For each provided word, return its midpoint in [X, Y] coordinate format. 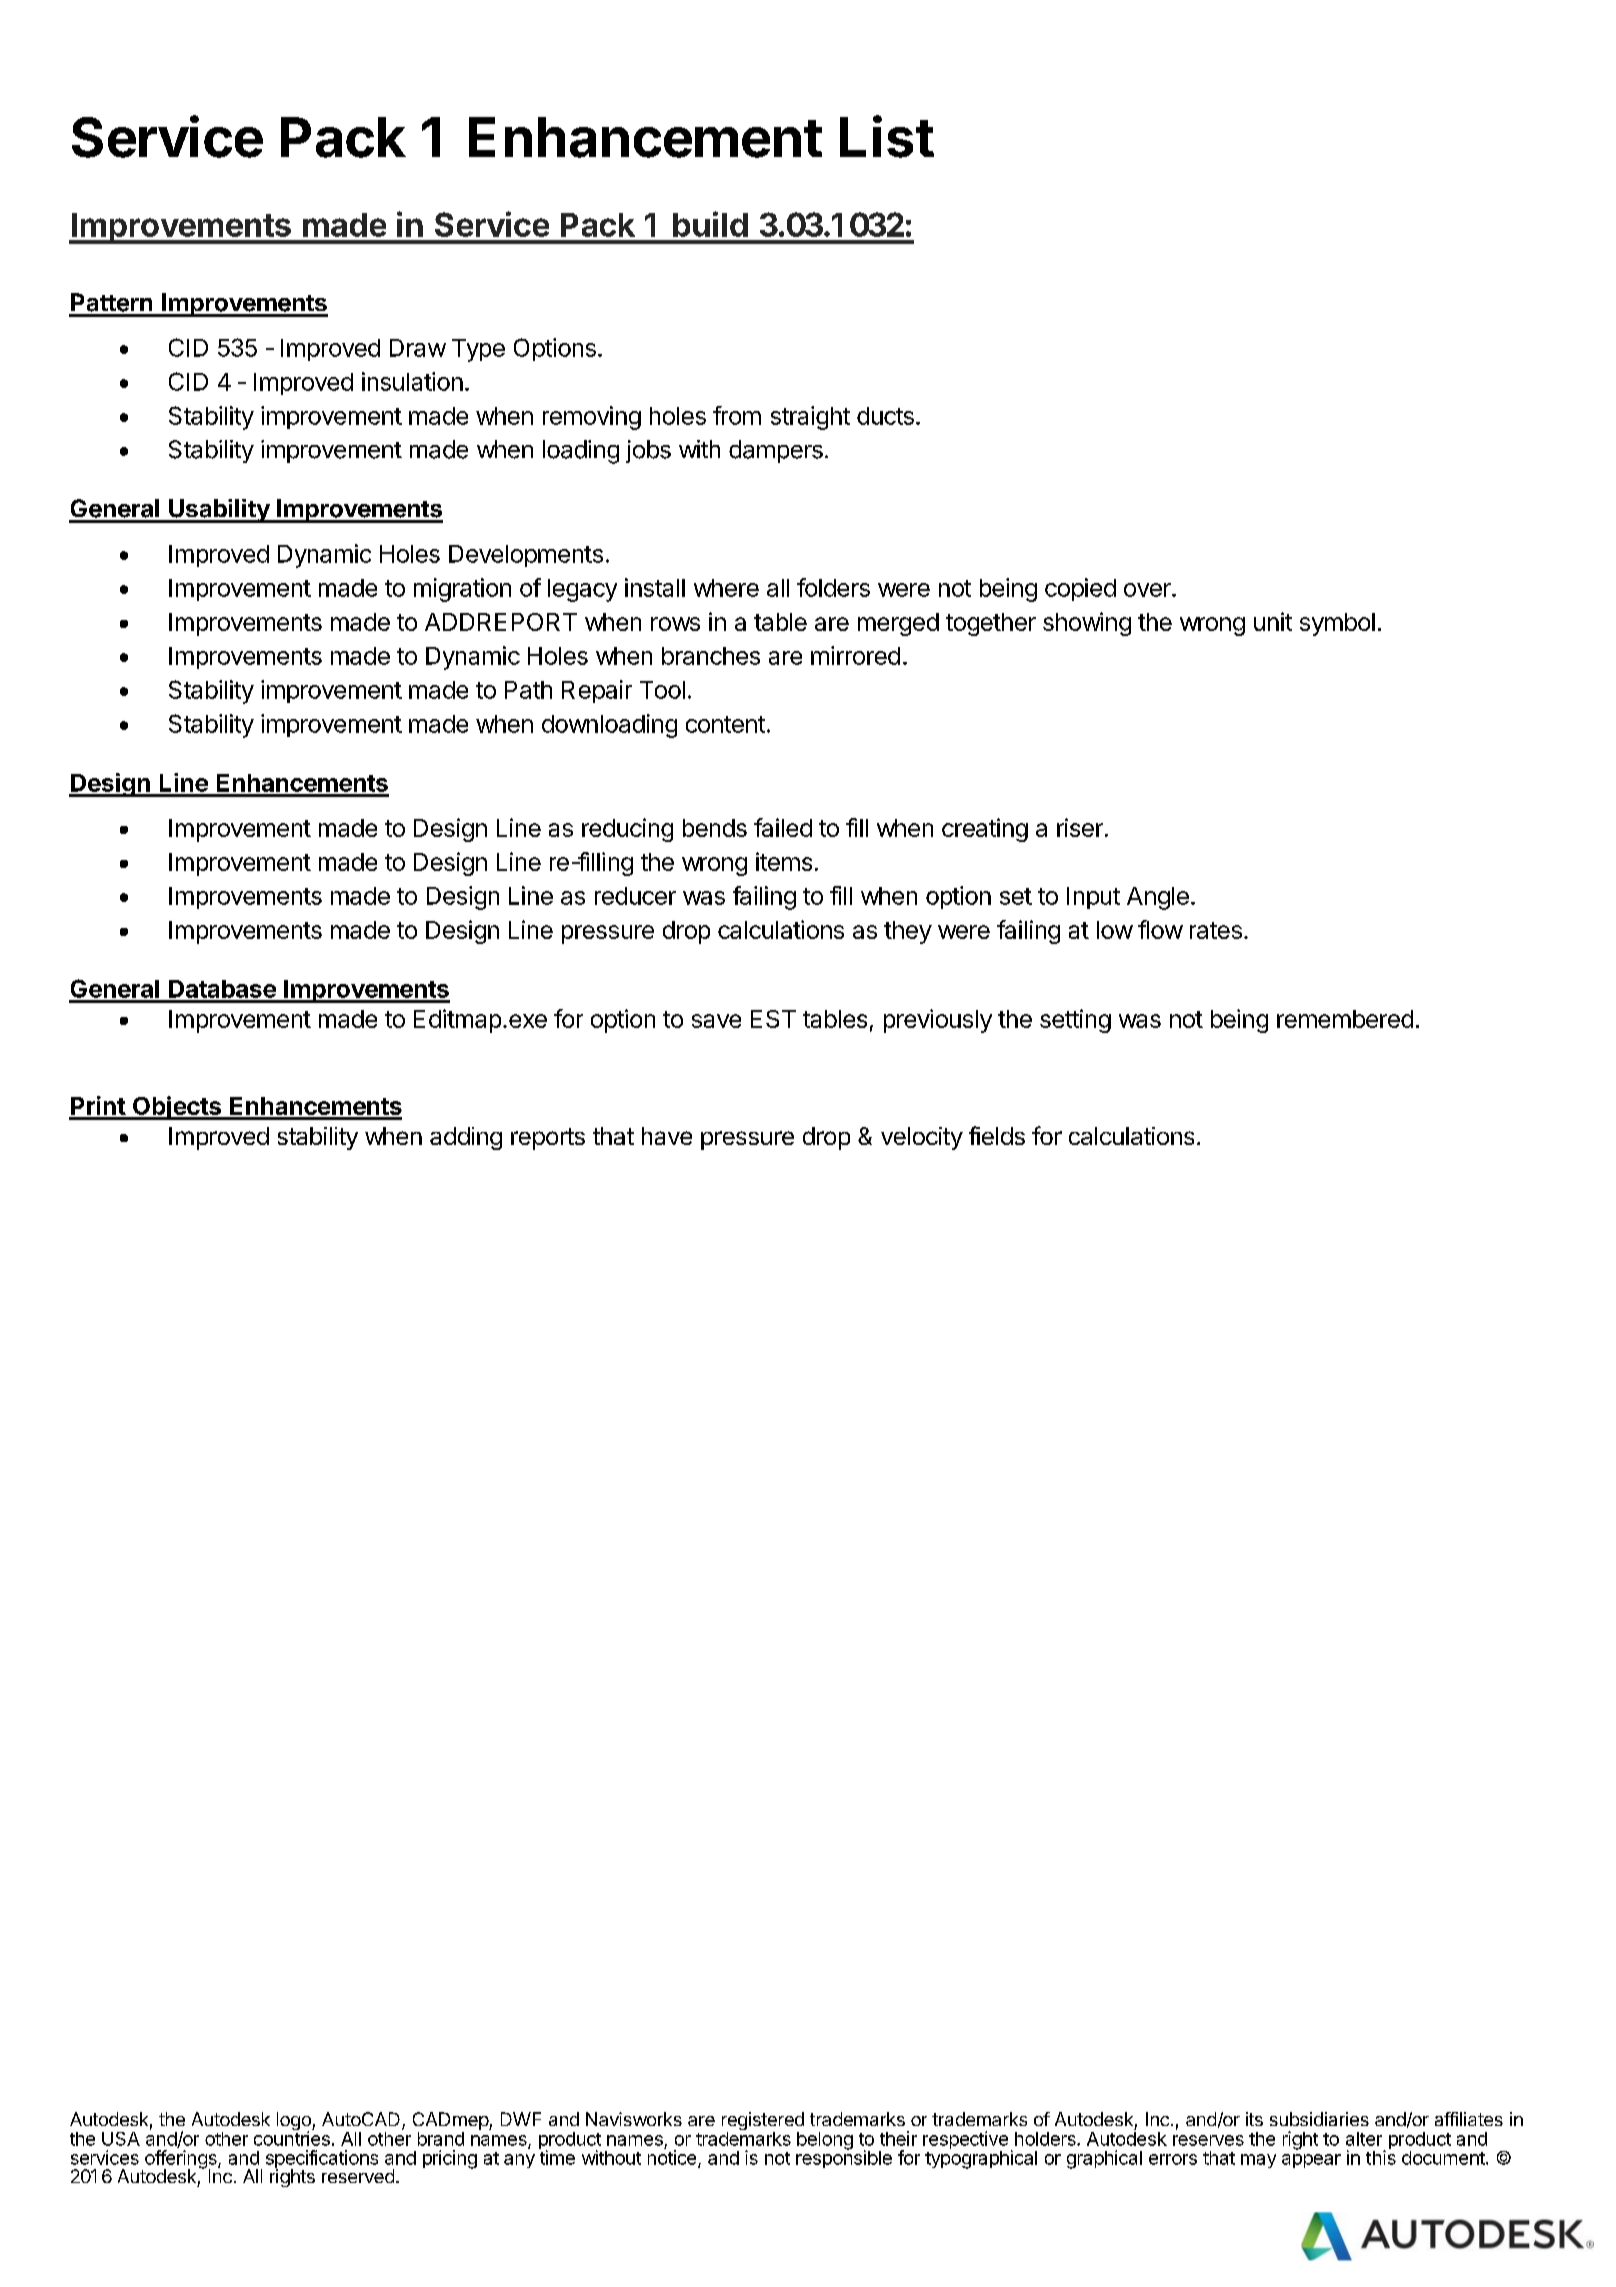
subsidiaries [1319, 2119]
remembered [1345, 1019]
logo [295, 2122]
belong [825, 2141]
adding [466, 1138]
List [887, 136]
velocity [922, 1138]
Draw [418, 348]
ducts [885, 416]
